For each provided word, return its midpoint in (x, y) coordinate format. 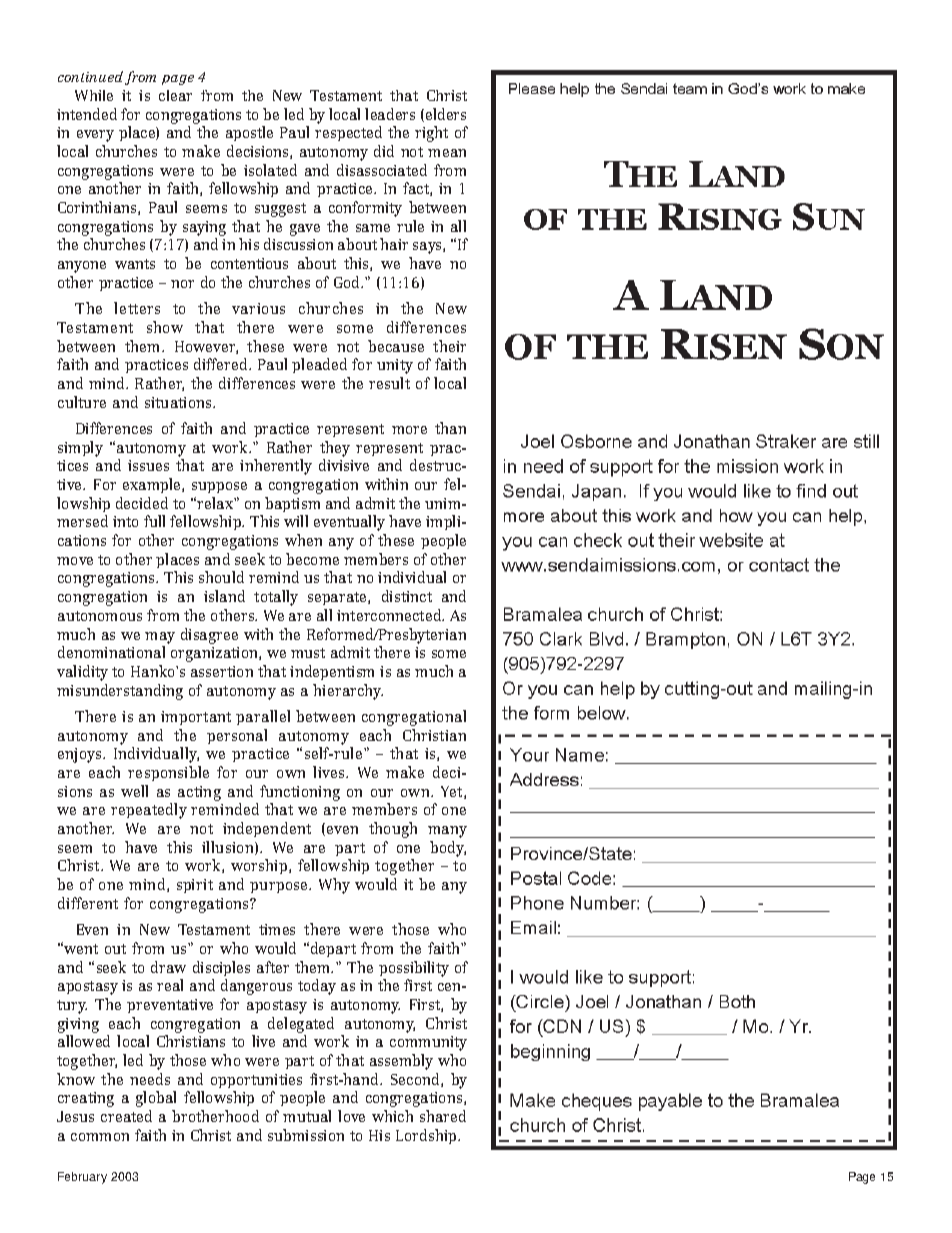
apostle (249, 133)
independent (267, 829)
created (126, 1116)
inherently (276, 467)
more (409, 430)
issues (148, 465)
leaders (390, 114)
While (94, 95)
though (393, 830)
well (134, 791)
